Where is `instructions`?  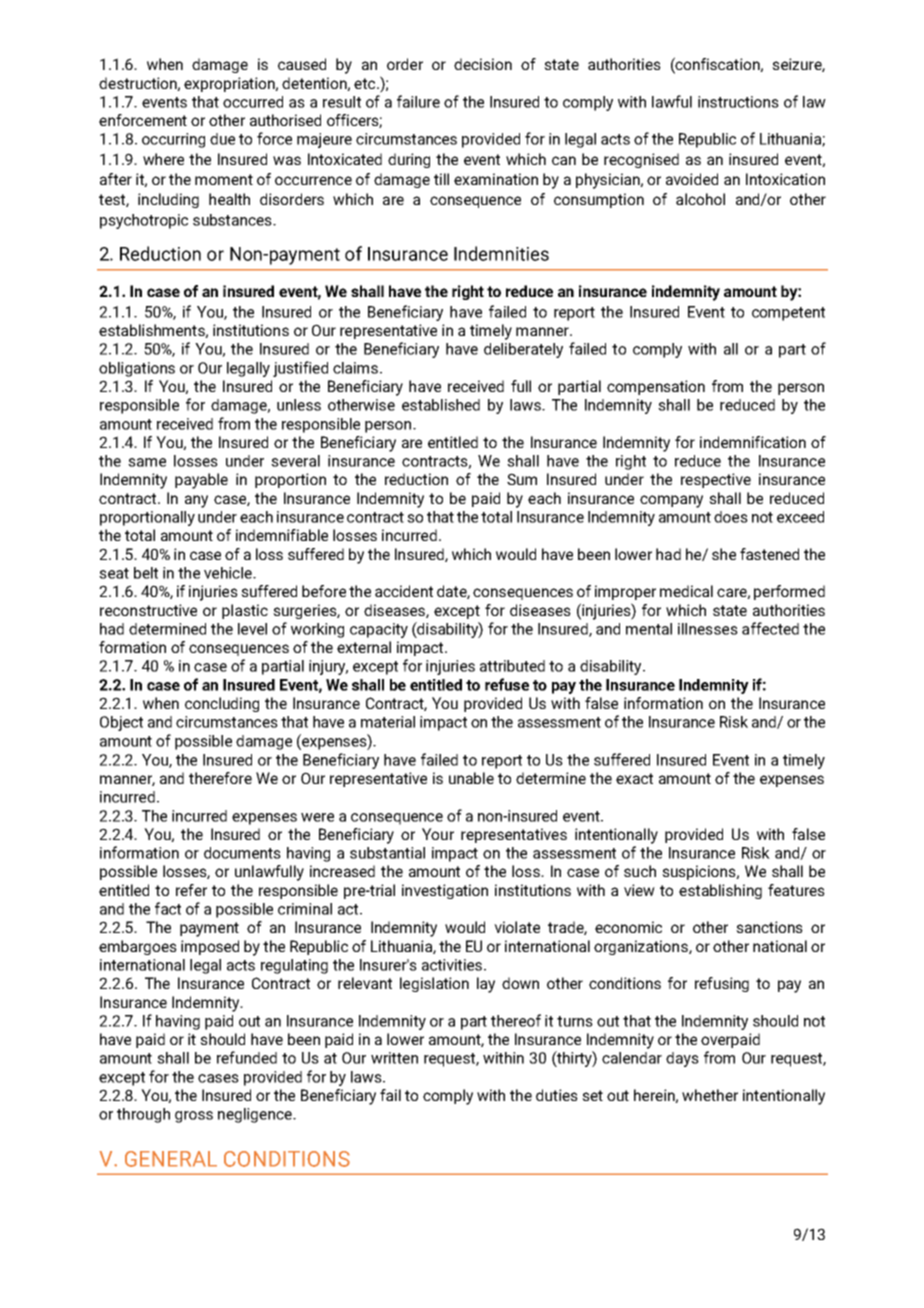
instructions is located at coordinates (738, 102).
